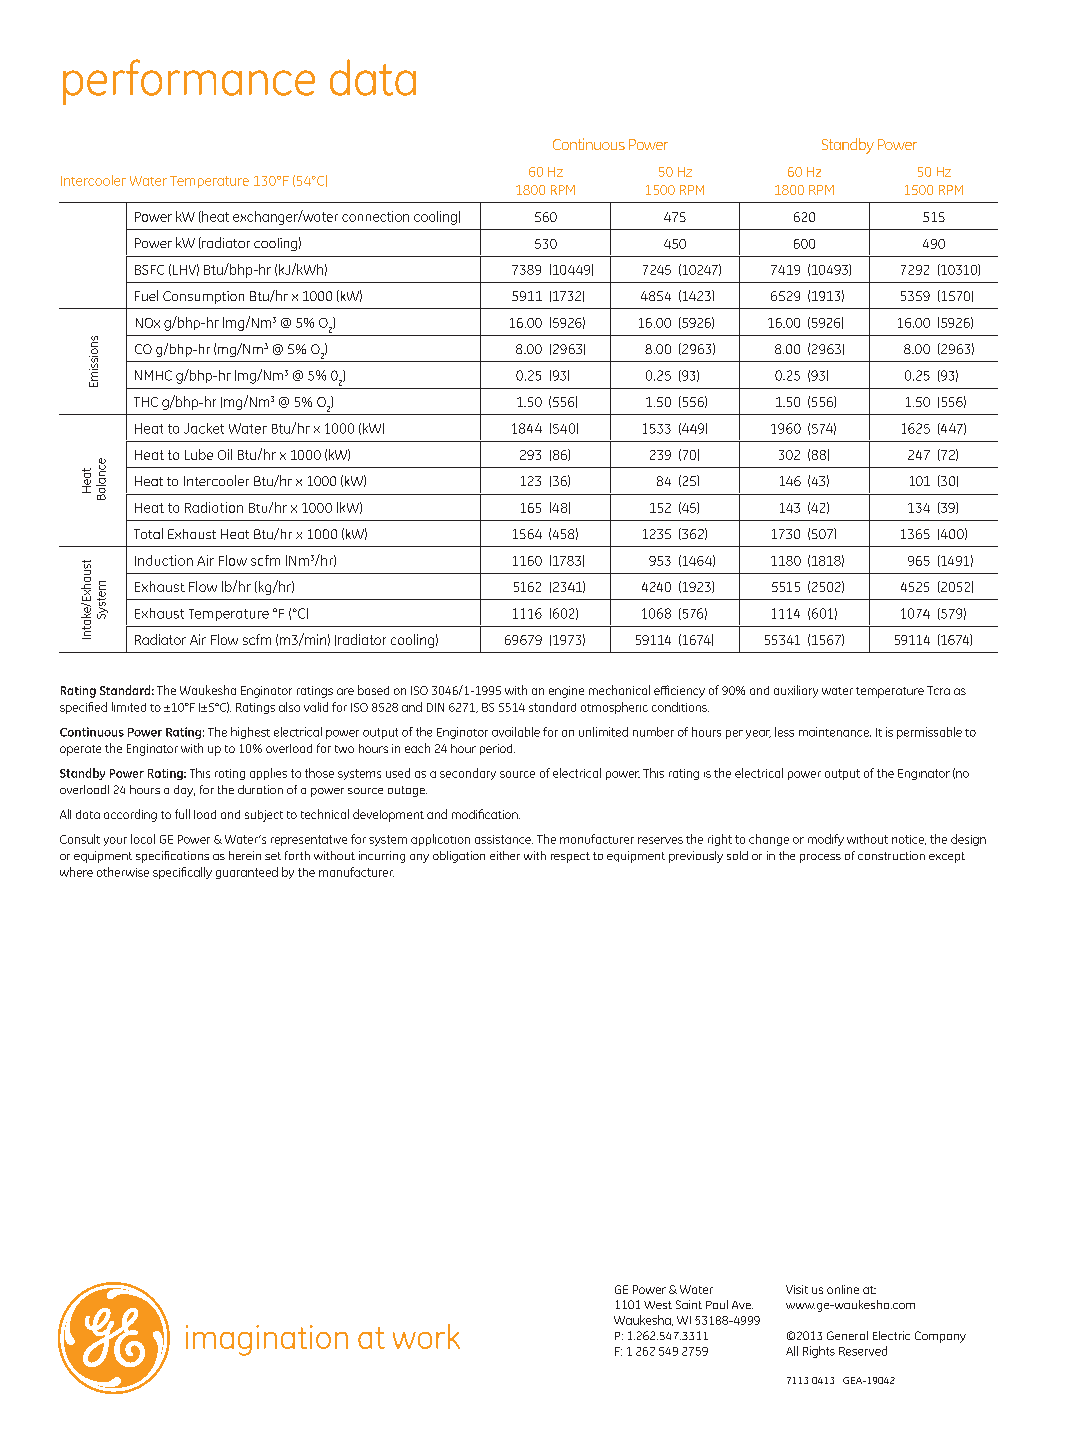 The image size is (1091, 1454). I want to click on Saint, so click(689, 1304).
